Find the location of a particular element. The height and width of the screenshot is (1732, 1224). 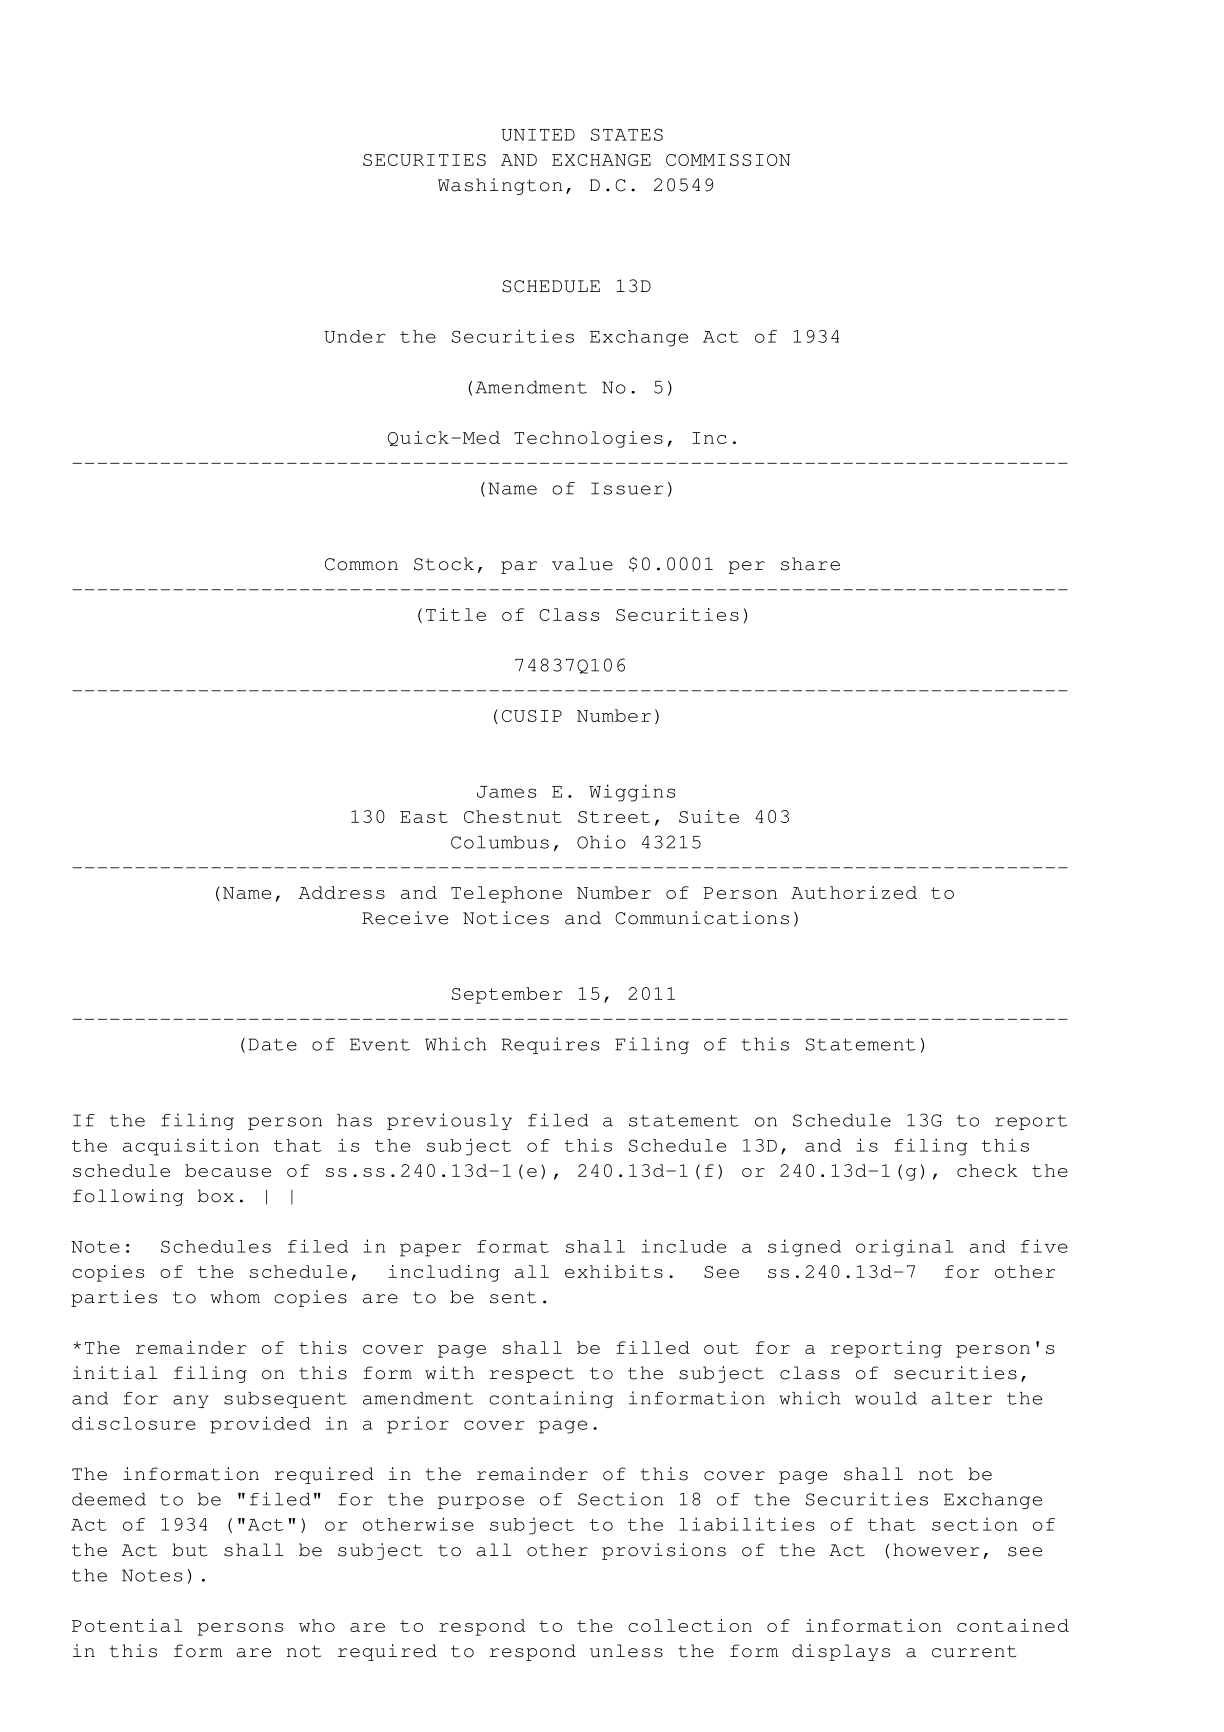

but is located at coordinates (189, 1550).
